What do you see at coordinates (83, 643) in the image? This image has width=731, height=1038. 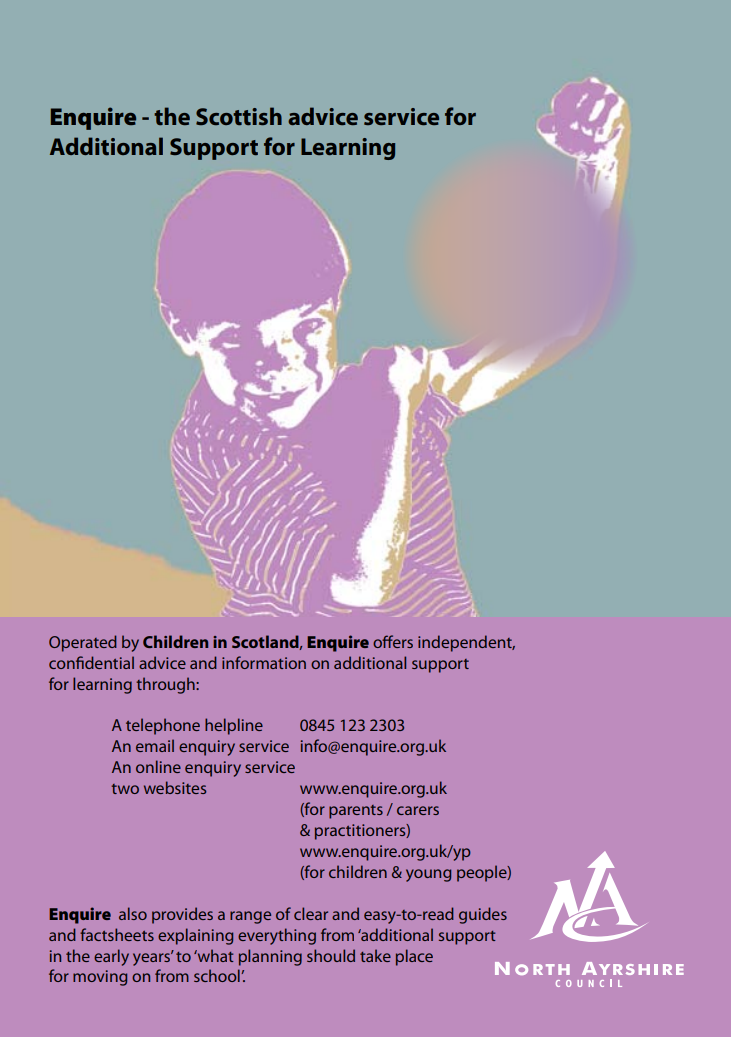 I see `Operated` at bounding box center [83, 643].
